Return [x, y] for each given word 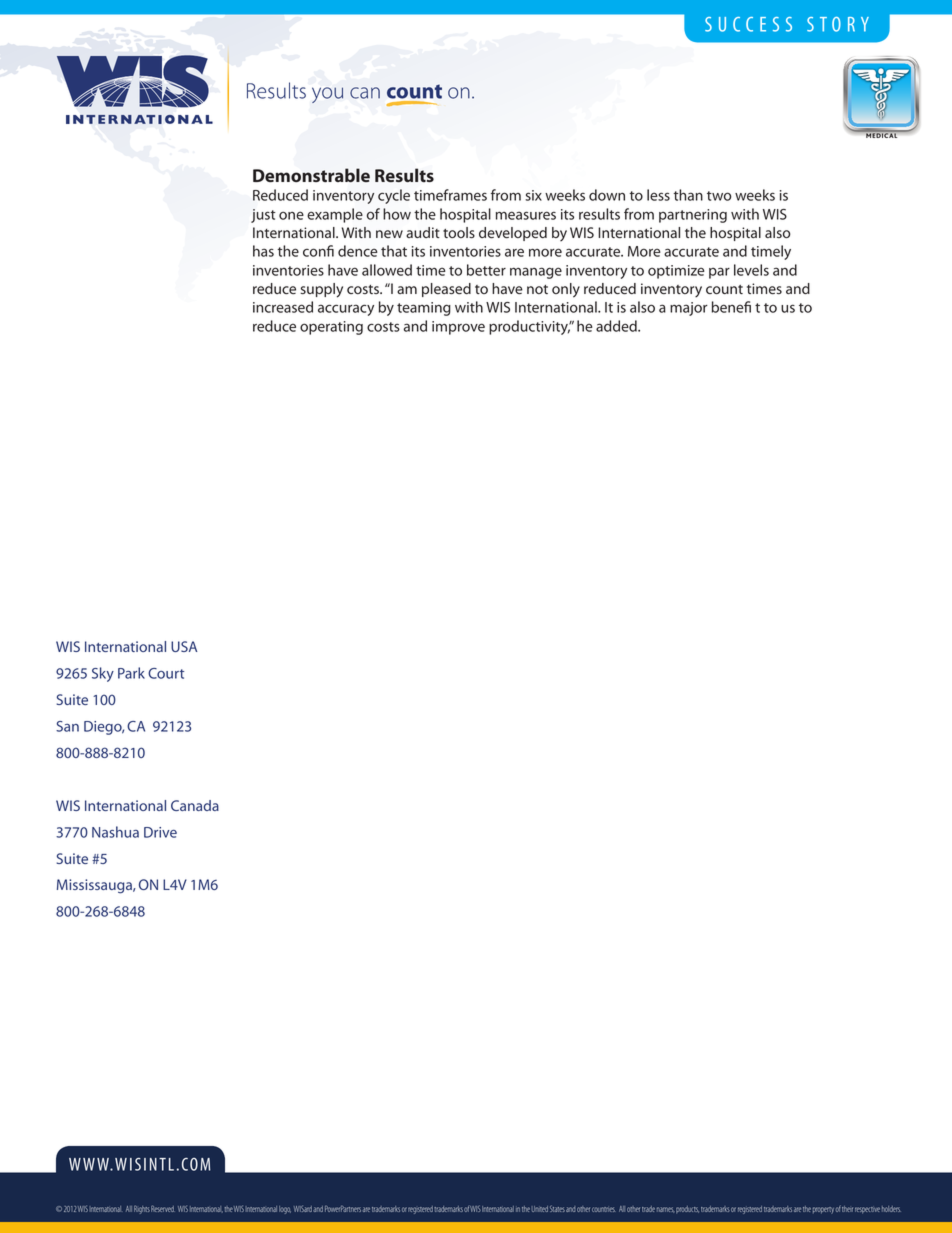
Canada [195, 805]
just [263, 216]
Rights [142, 1209]
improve [458, 328]
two [719, 196]
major [689, 309]
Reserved [162, 1208]
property [823, 1210]
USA [184, 646]
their [847, 1209]
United [540, 1209]
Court [166, 673]
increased [283, 307]
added [617, 326]
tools [459, 232]
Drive [160, 832]
